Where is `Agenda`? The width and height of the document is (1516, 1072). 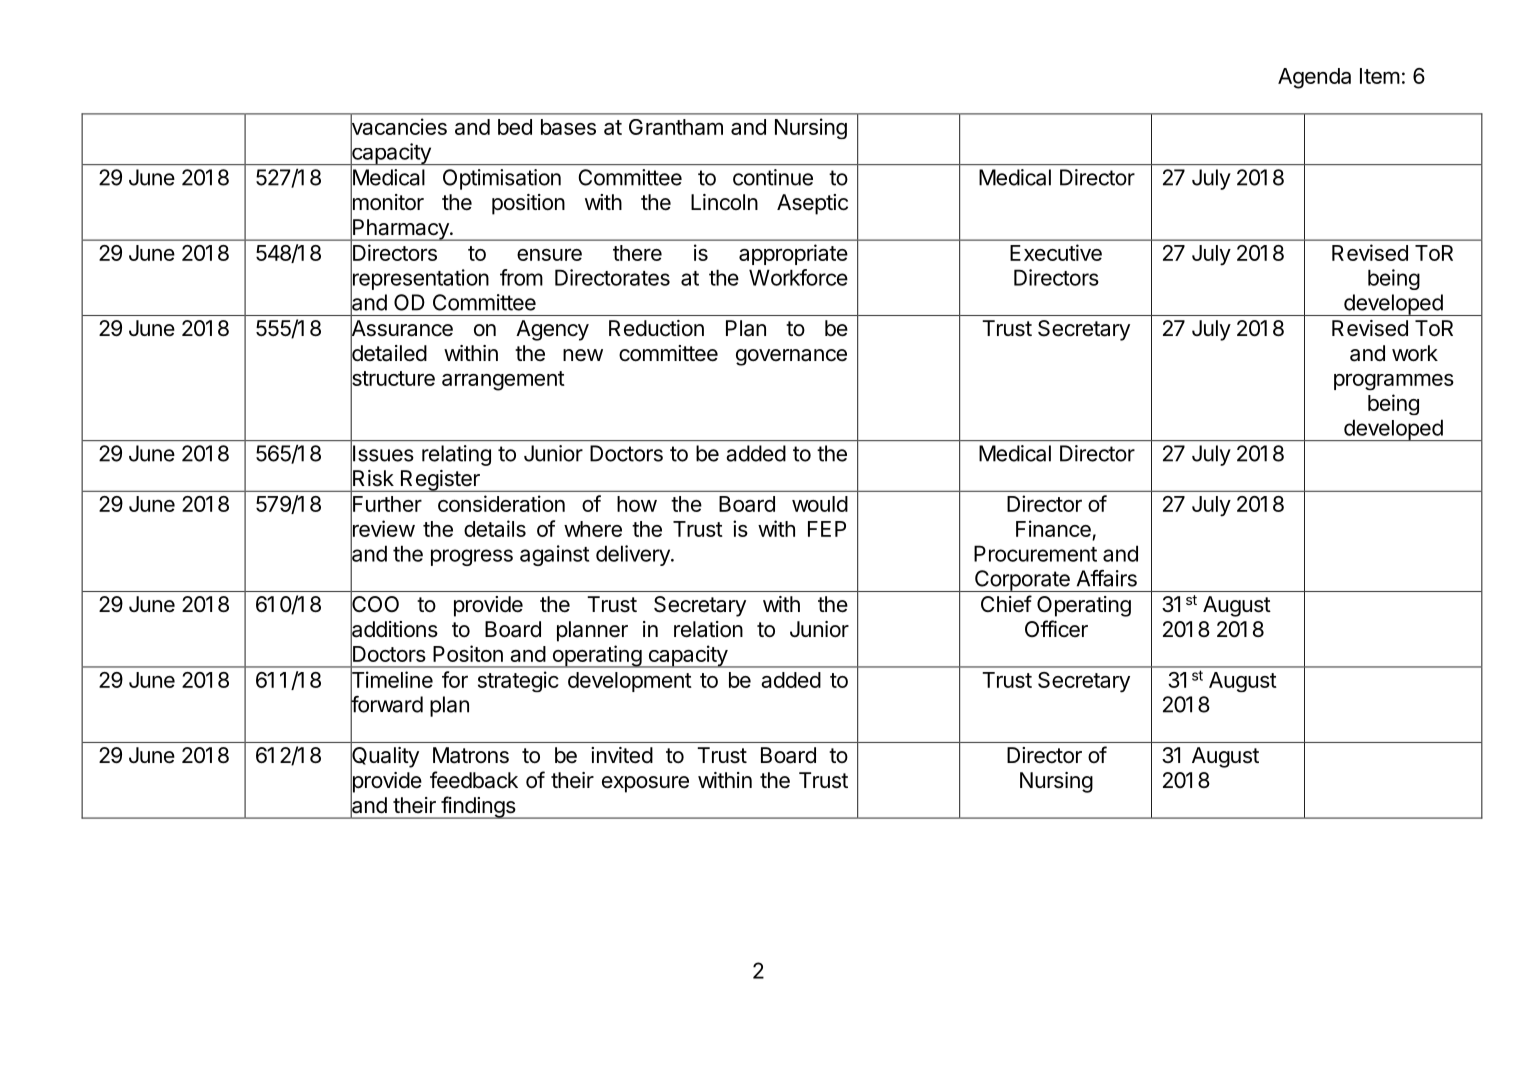 Agenda is located at coordinates (1314, 78).
